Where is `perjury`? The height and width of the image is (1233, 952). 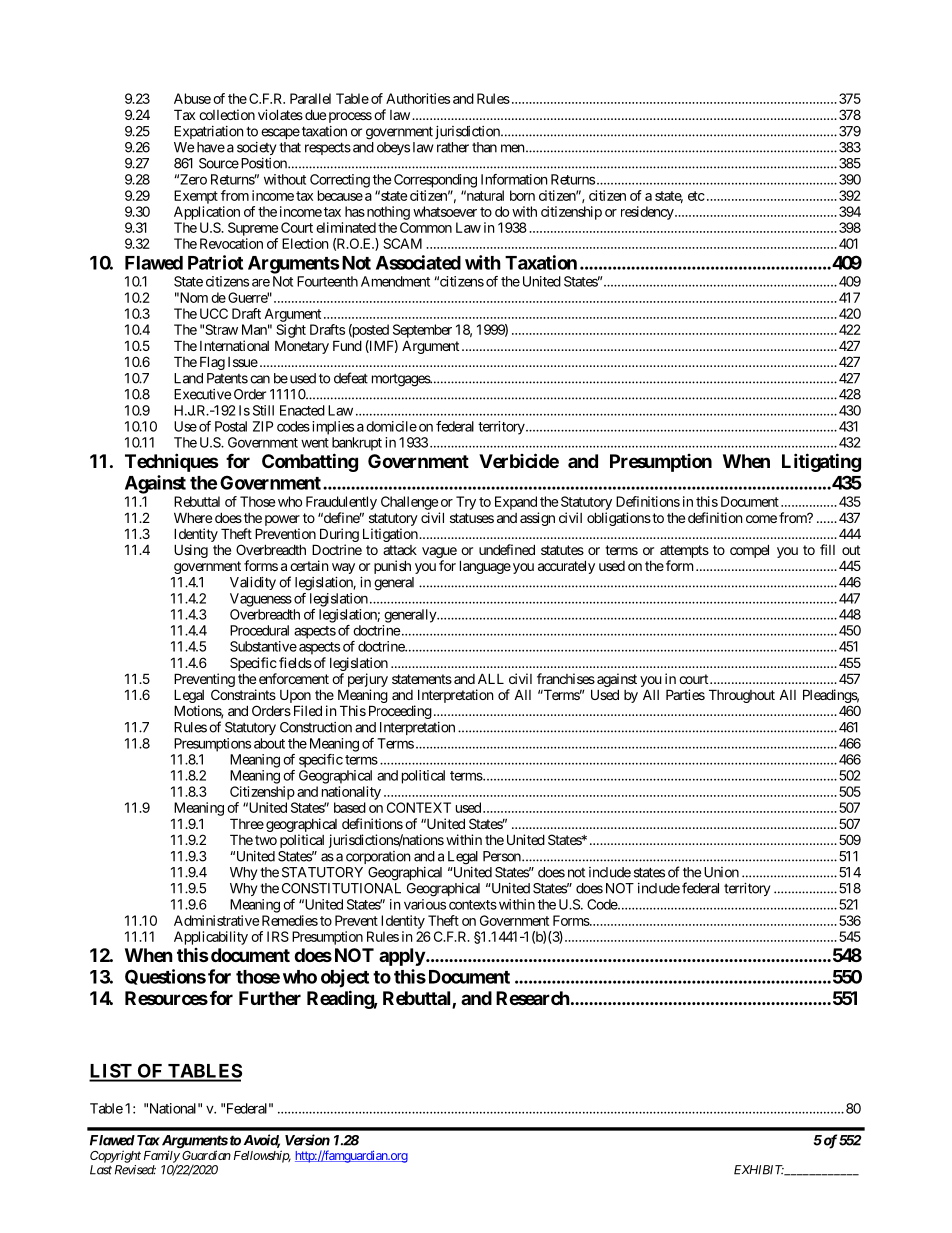
perjury is located at coordinates (368, 680).
